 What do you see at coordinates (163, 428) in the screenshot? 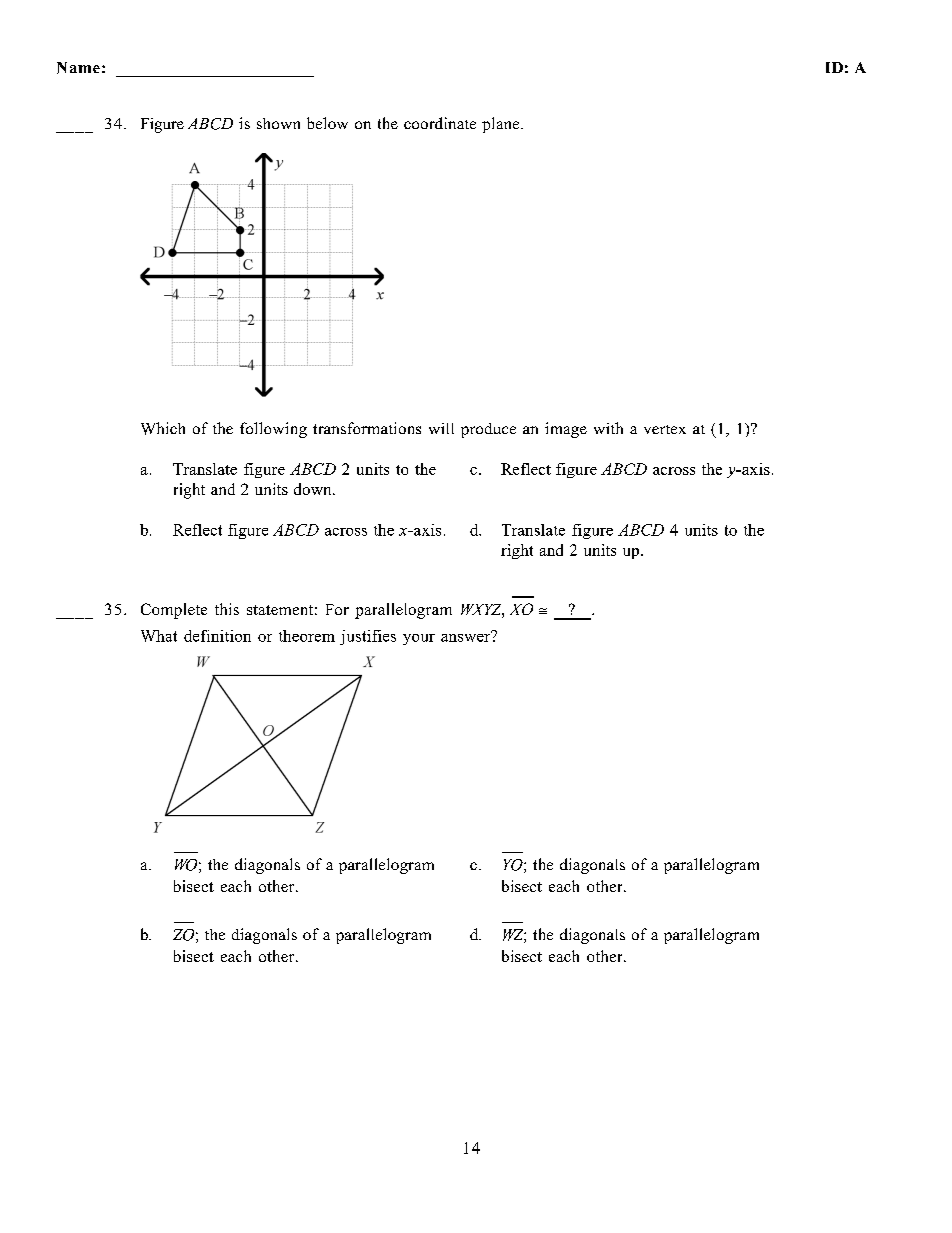
I see `Which` at bounding box center [163, 428].
